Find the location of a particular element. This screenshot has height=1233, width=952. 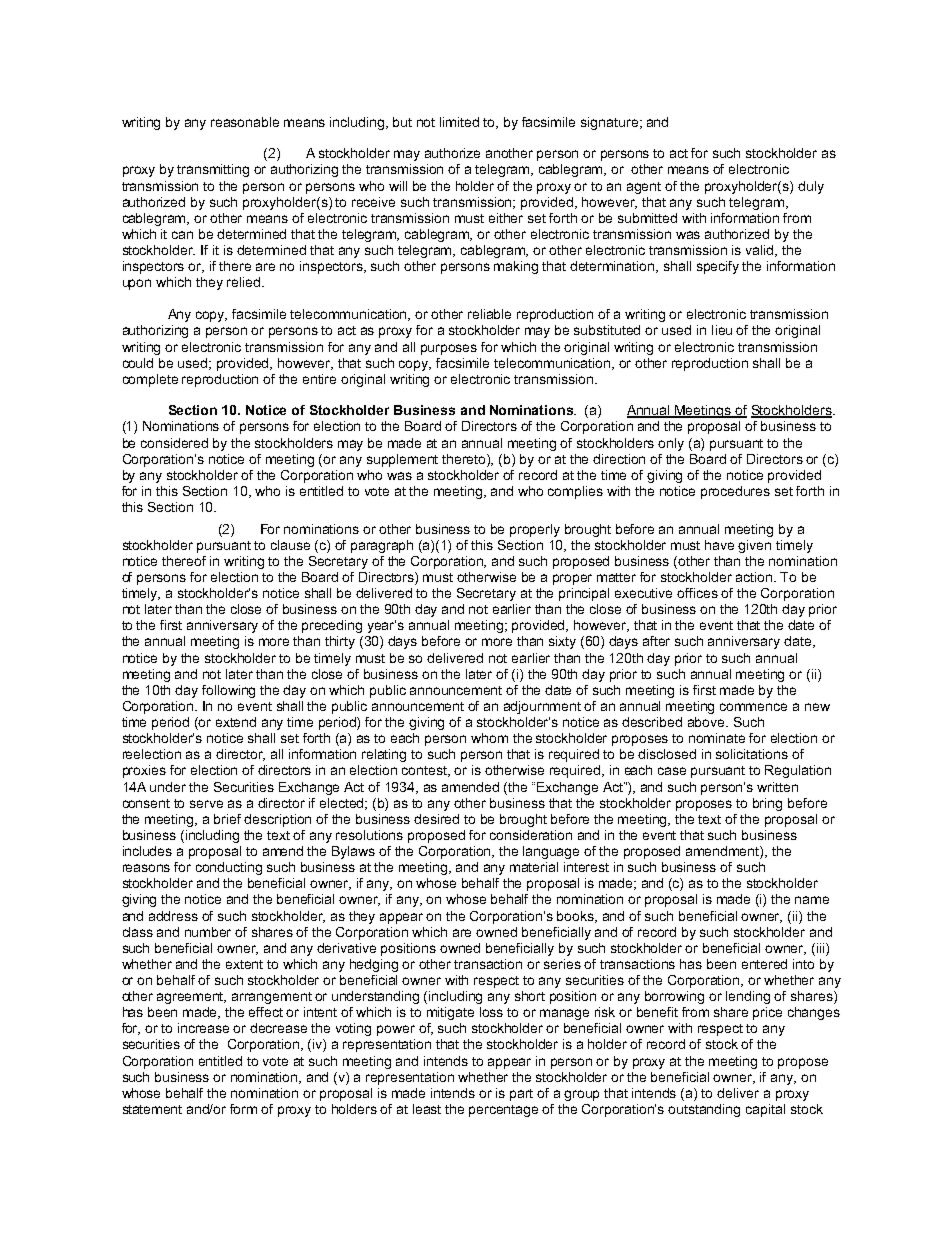

following is located at coordinates (228, 691).
